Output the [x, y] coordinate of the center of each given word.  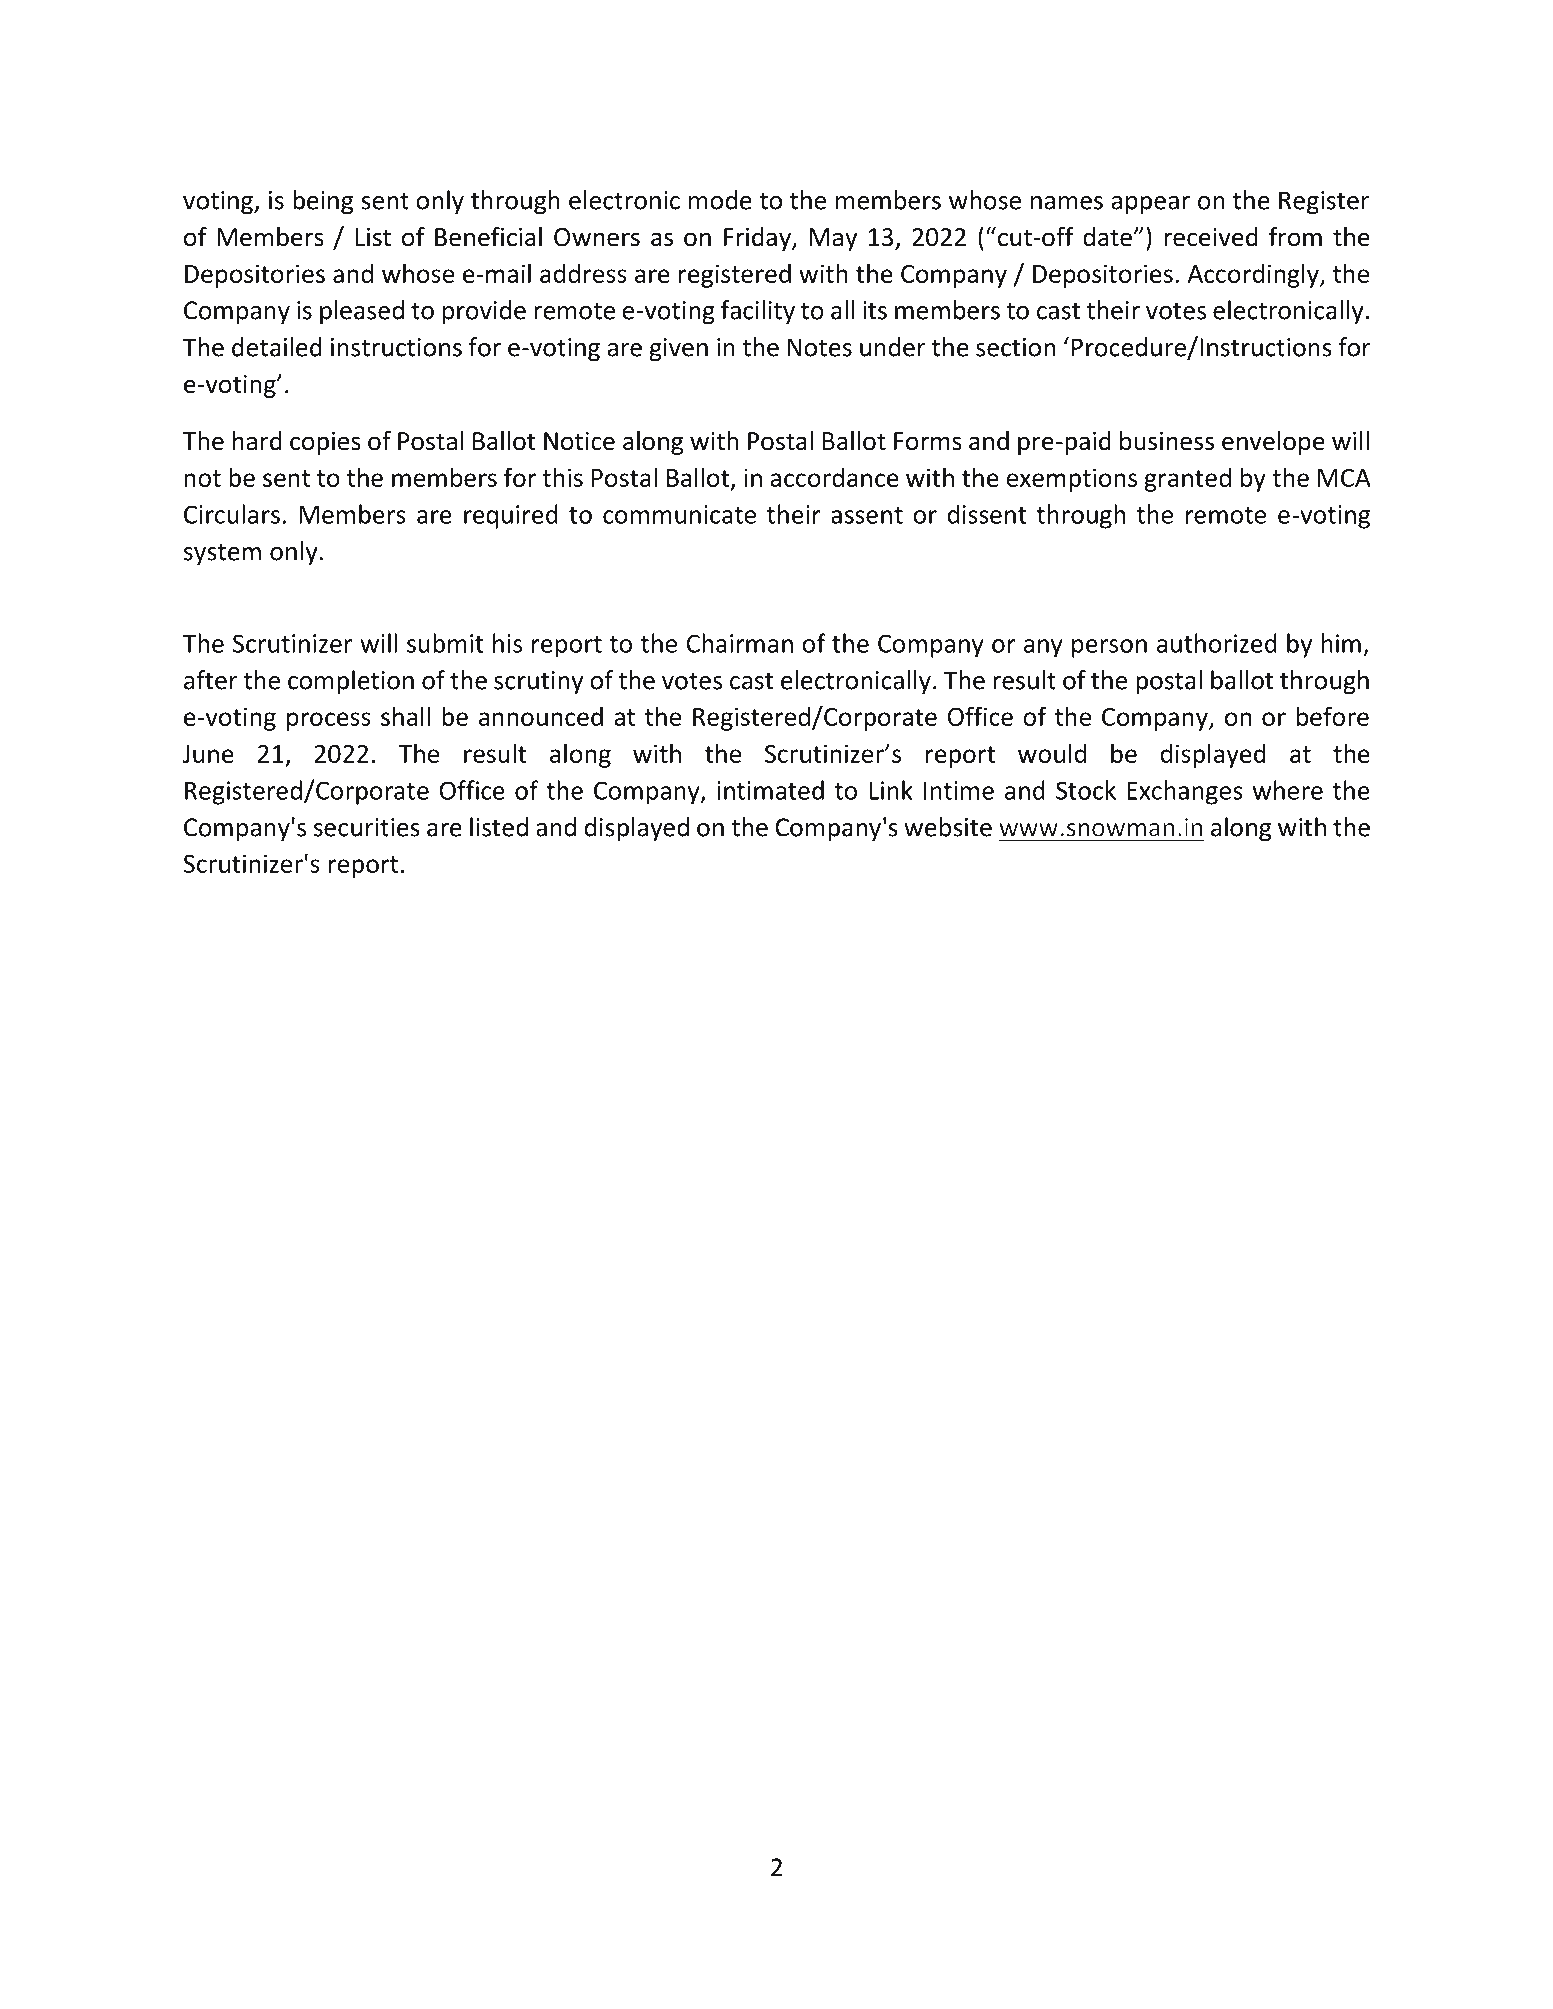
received [1211, 237]
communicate [679, 514]
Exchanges [1185, 792]
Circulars [232, 514]
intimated [770, 790]
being [323, 202]
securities [367, 827]
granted [1187, 479]
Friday [758, 239]
